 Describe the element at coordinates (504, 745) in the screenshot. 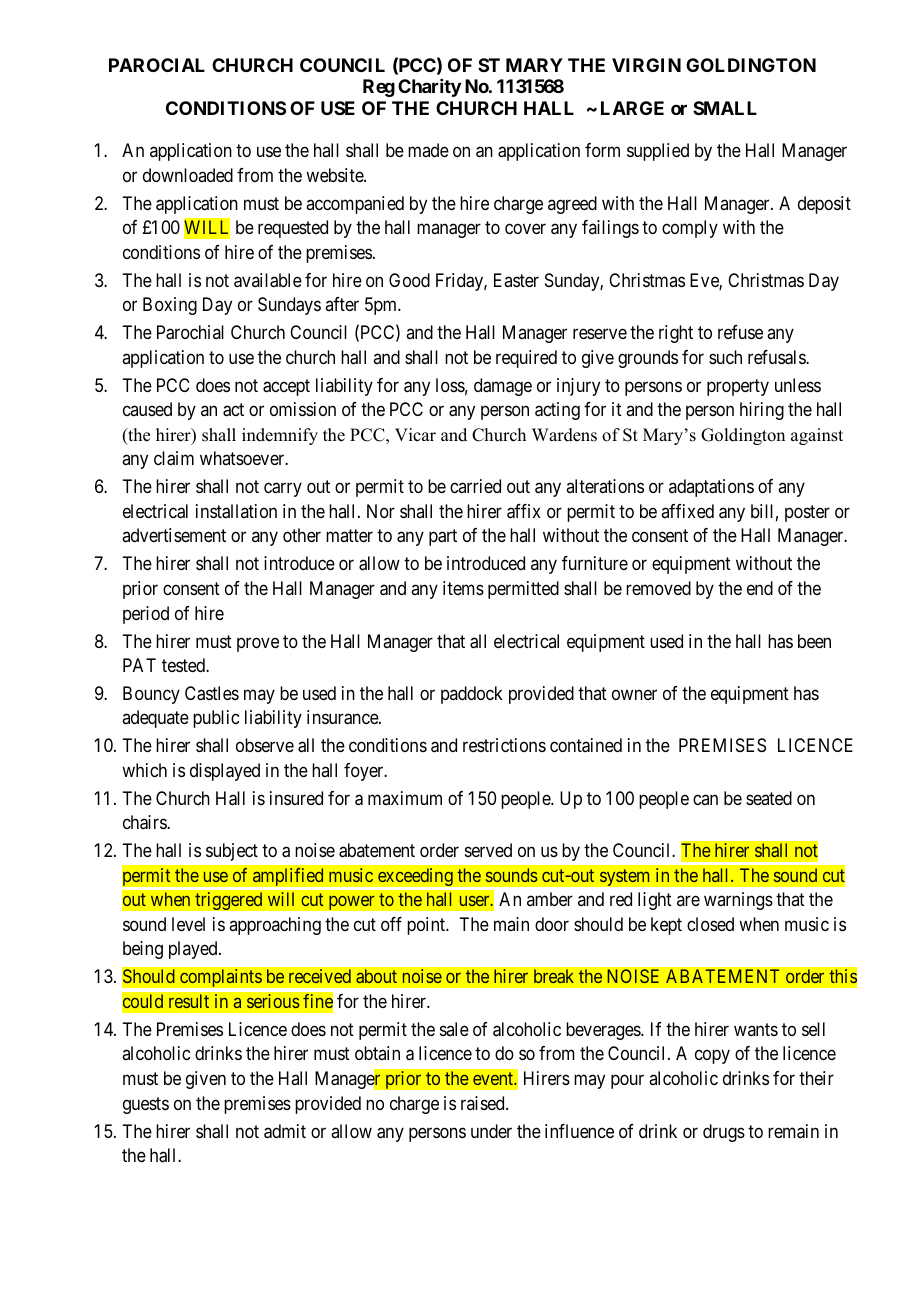

I see `restrictions` at that location.
